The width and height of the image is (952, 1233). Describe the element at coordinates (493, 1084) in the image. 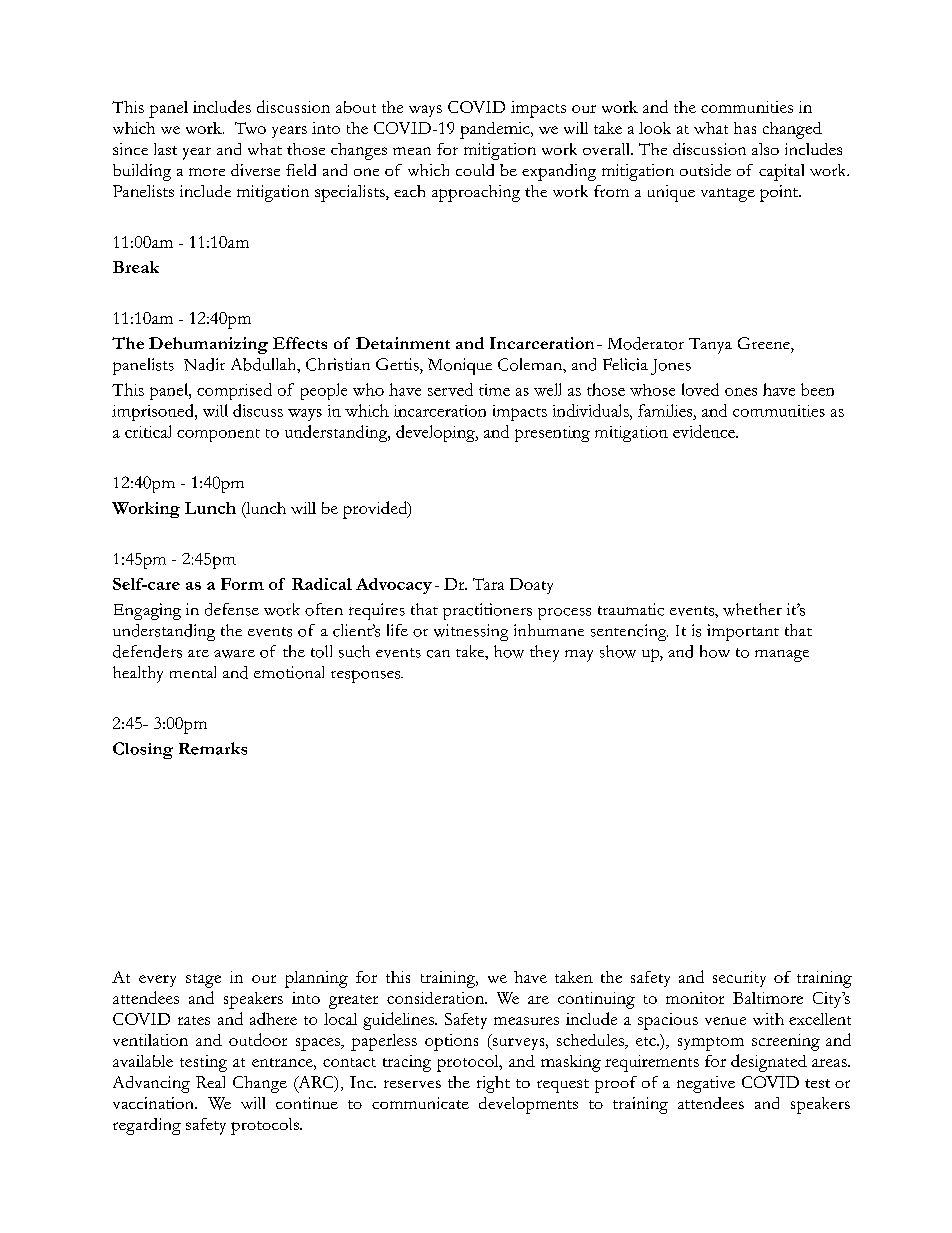

I see `right` at that location.
